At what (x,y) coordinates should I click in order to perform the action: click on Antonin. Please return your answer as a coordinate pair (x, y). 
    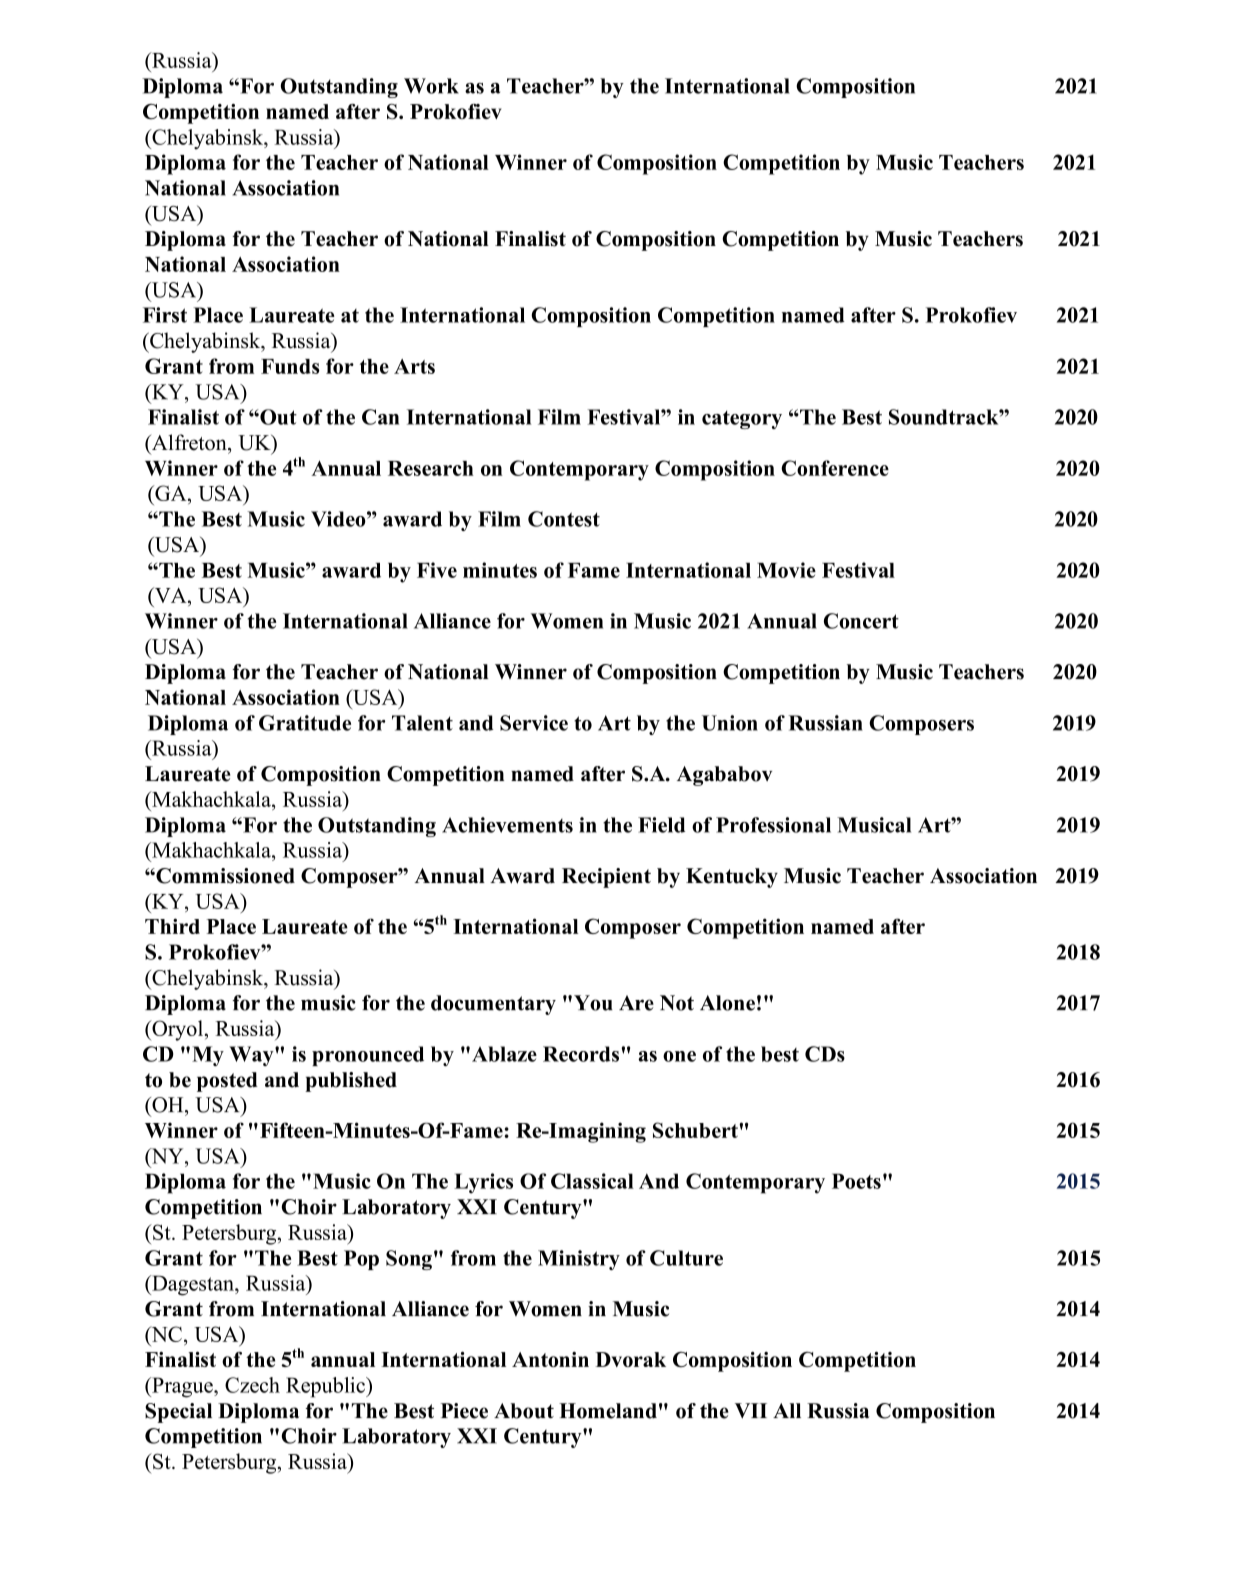
    Looking at the image, I should click on (550, 1359).
